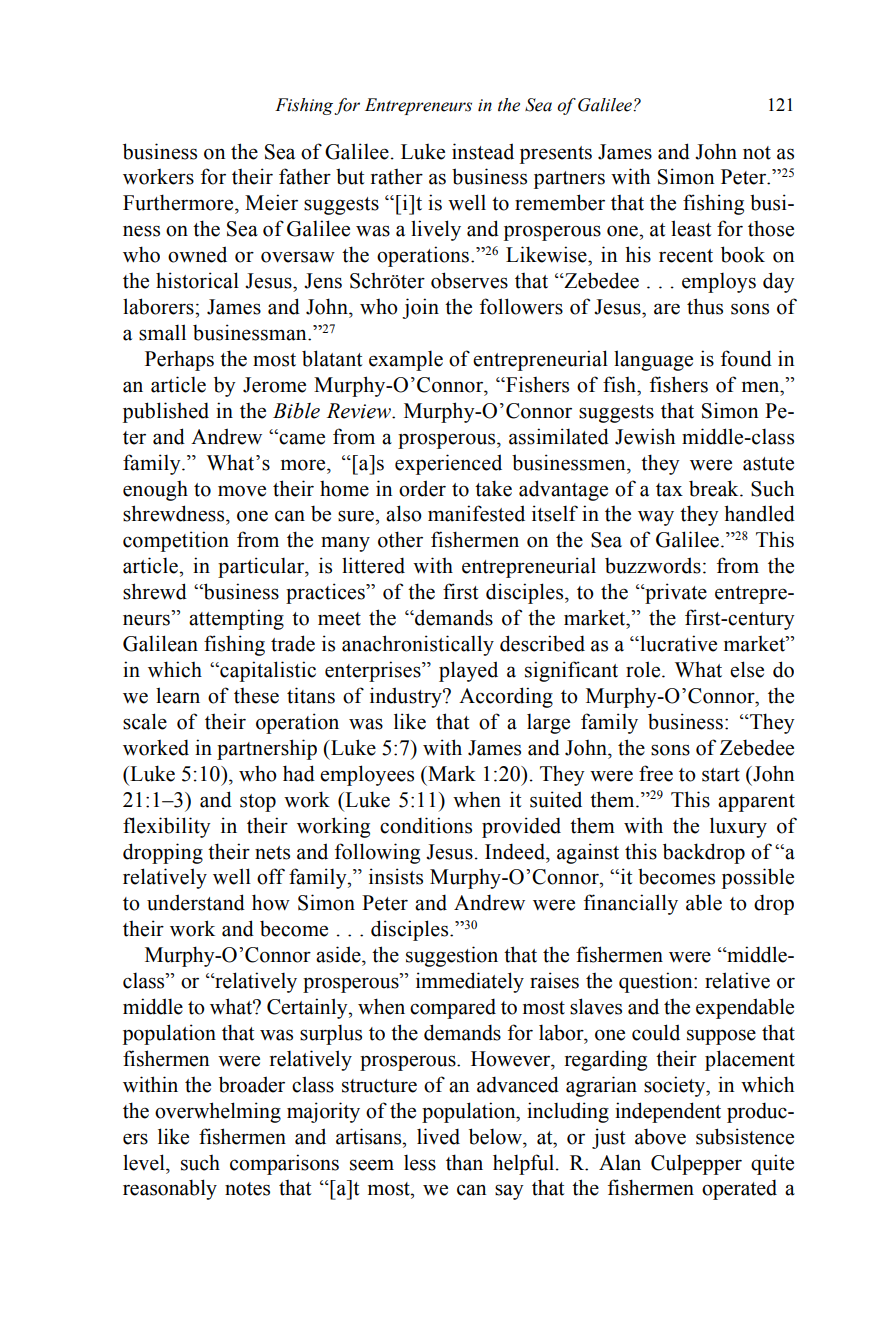 This image has height=1343, width=896. Describe the element at coordinates (464, 1162) in the image. I see `than` at that location.
